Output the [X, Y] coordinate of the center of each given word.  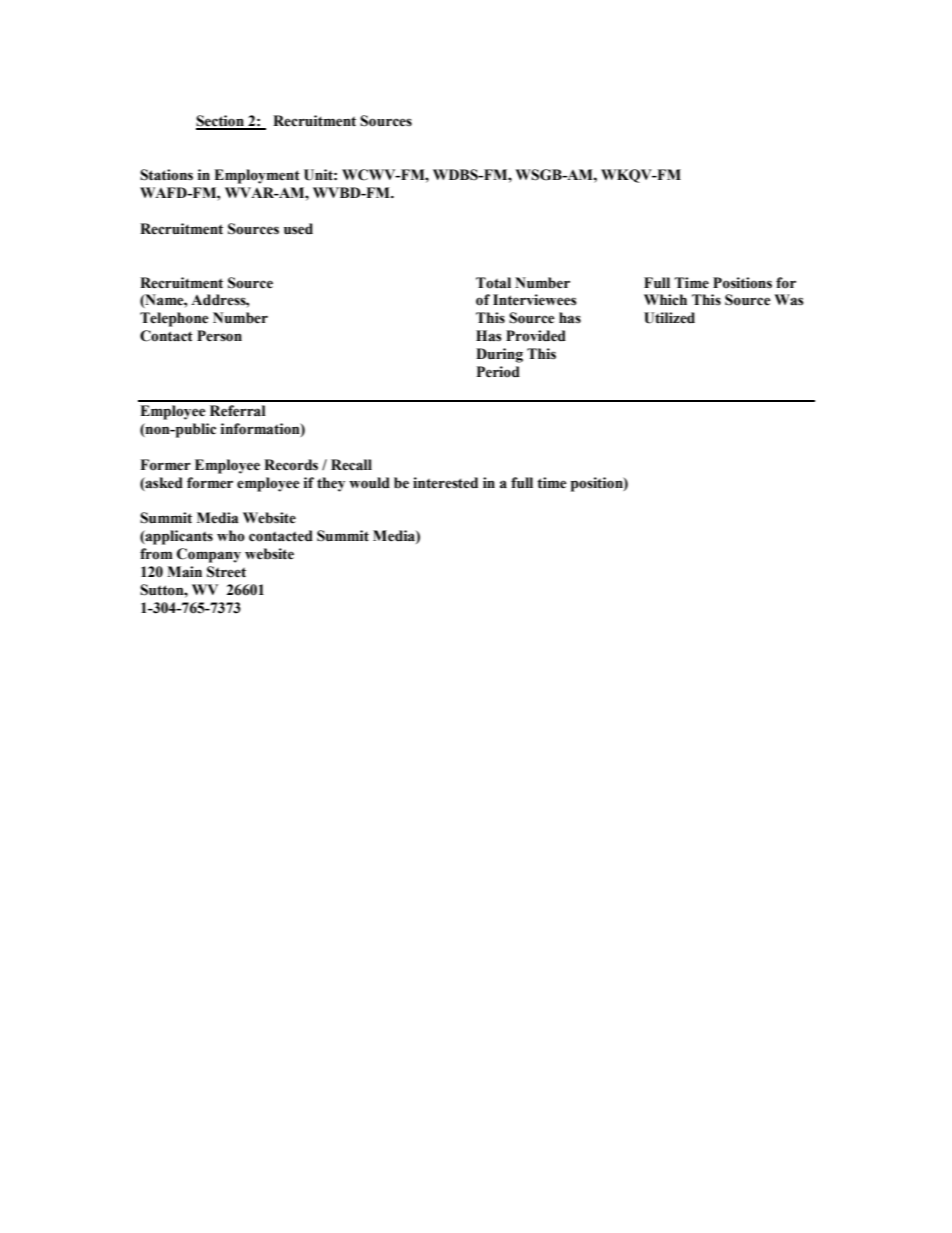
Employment [257, 176]
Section [221, 122]
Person [219, 336]
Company [209, 555]
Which [665, 300]
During [499, 355]
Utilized [669, 318]
